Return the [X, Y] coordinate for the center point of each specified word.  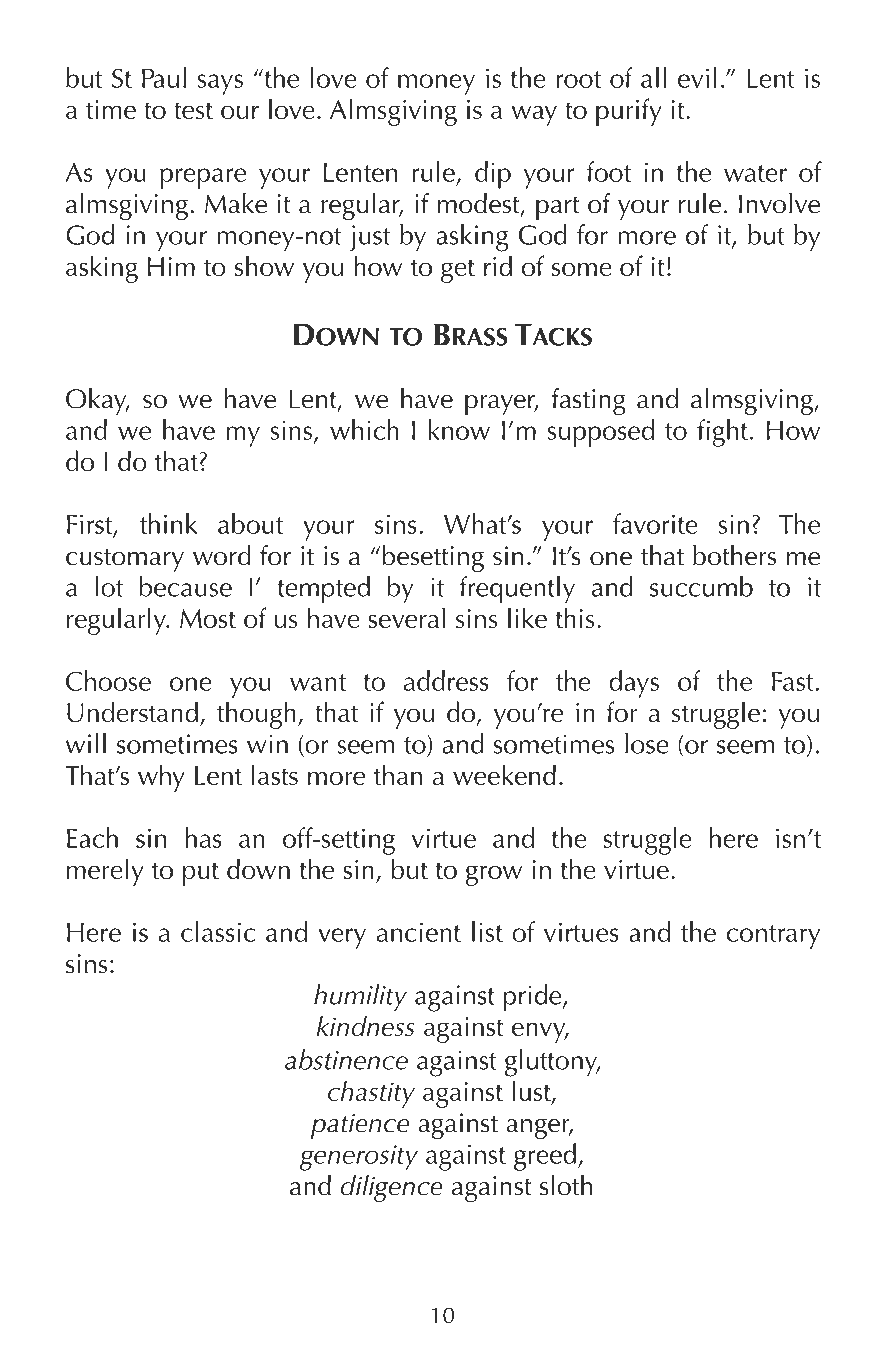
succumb [701, 586]
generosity [359, 1158]
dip [493, 175]
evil [697, 77]
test [193, 110]
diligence [392, 1188]
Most [208, 618]
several [406, 617]
